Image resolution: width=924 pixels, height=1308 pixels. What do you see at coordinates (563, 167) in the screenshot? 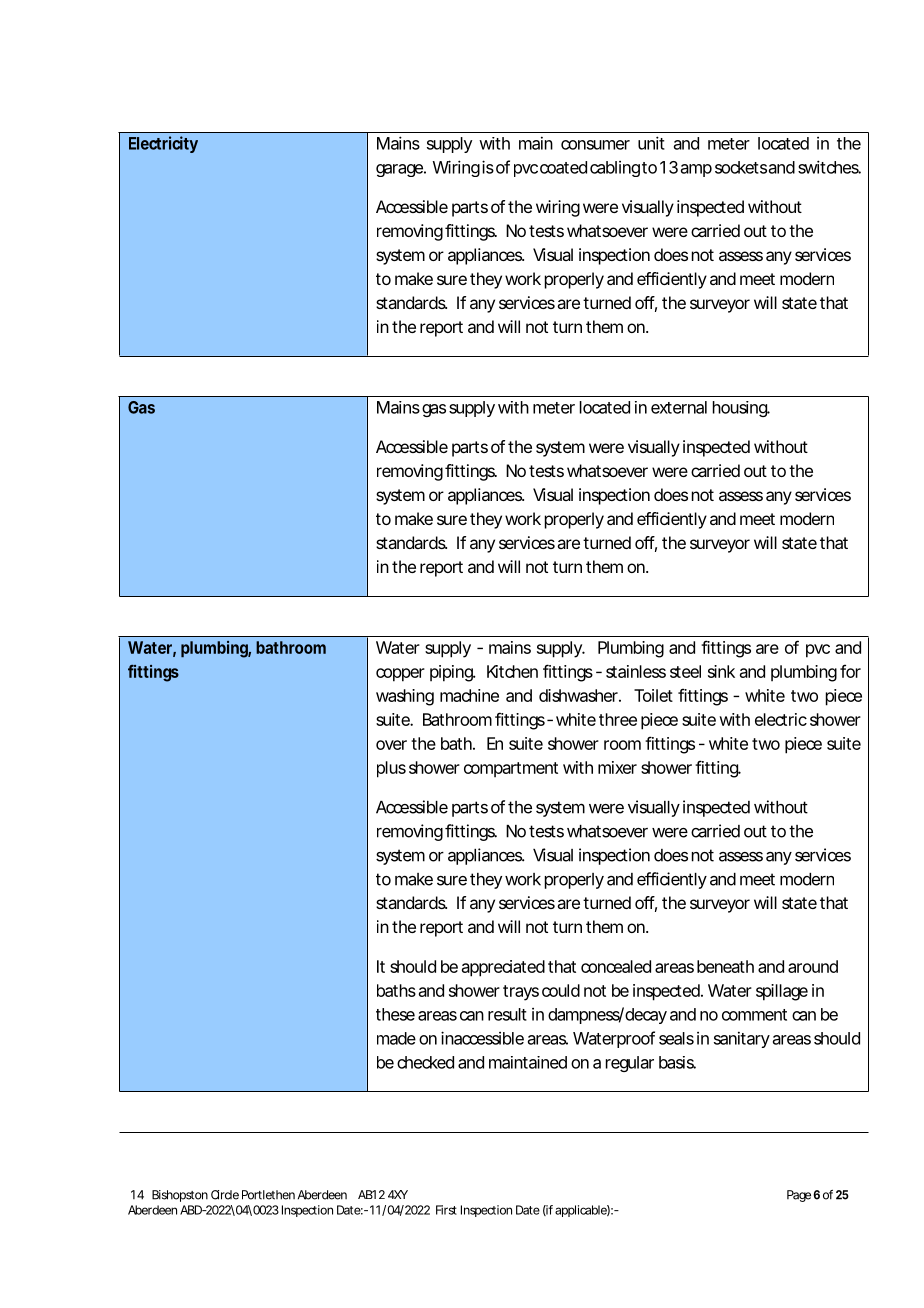
I see `coated` at bounding box center [563, 167].
